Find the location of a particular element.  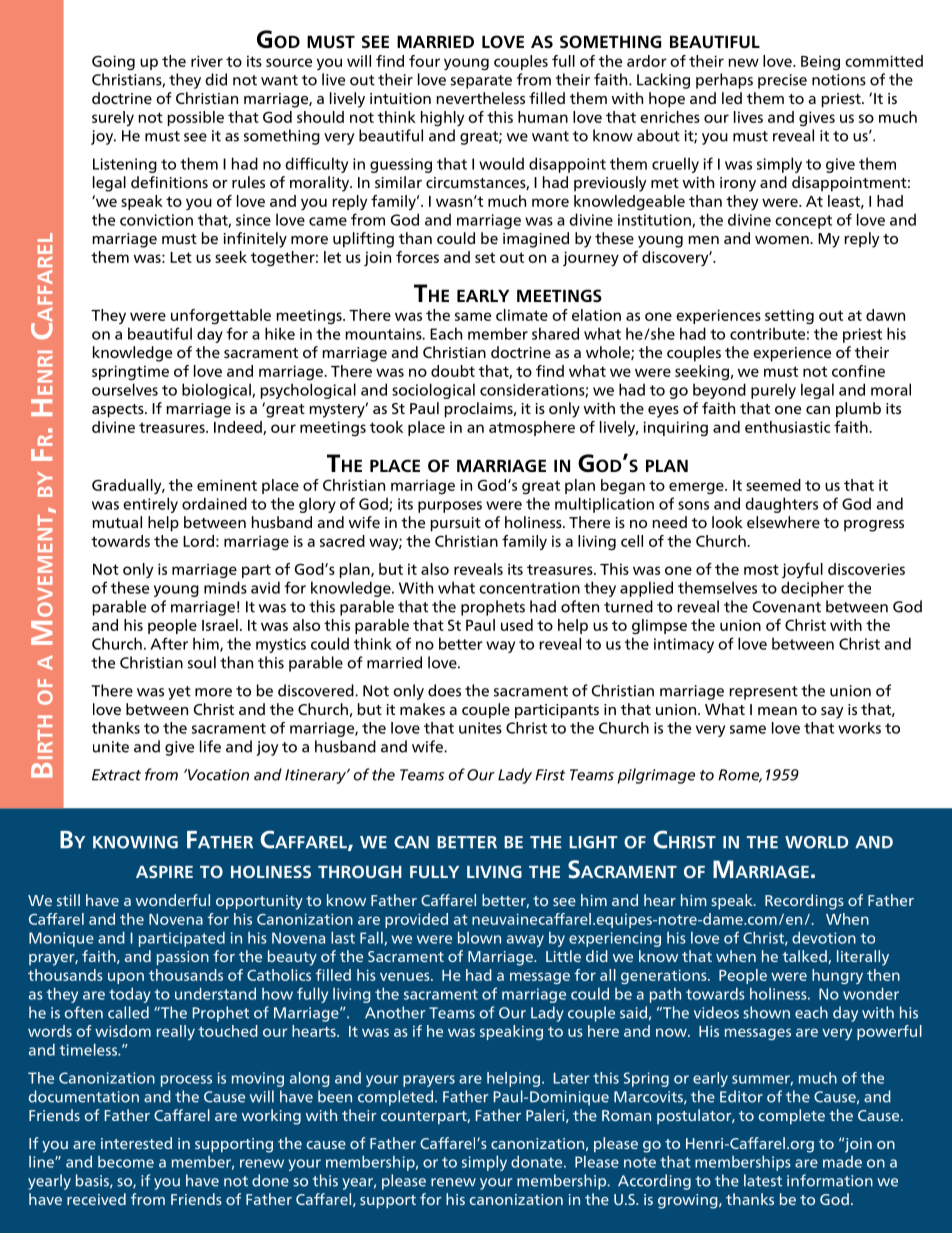

blown is located at coordinates (479, 937).
